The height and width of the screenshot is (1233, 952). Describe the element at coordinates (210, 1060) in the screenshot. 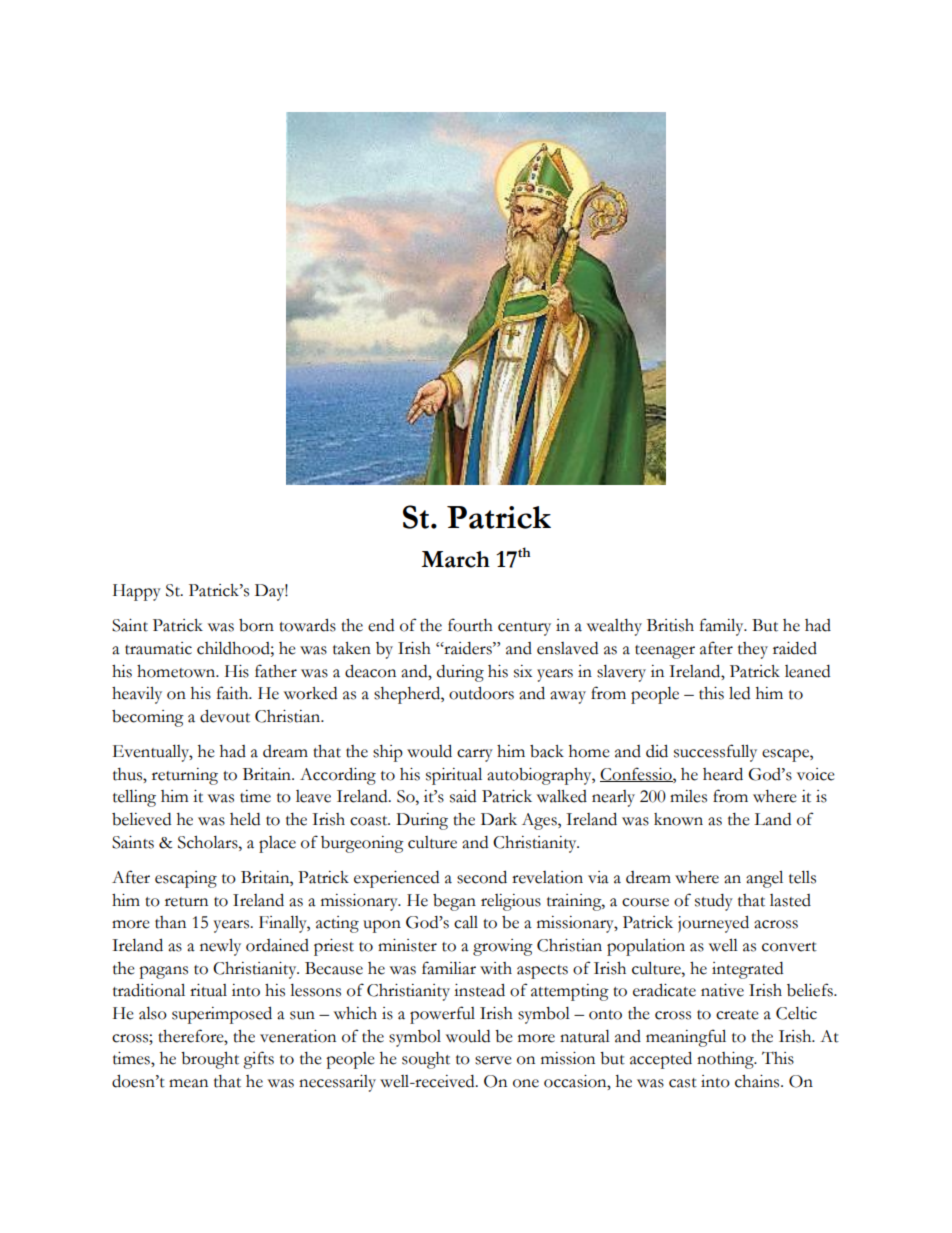

I see `brought` at that location.
